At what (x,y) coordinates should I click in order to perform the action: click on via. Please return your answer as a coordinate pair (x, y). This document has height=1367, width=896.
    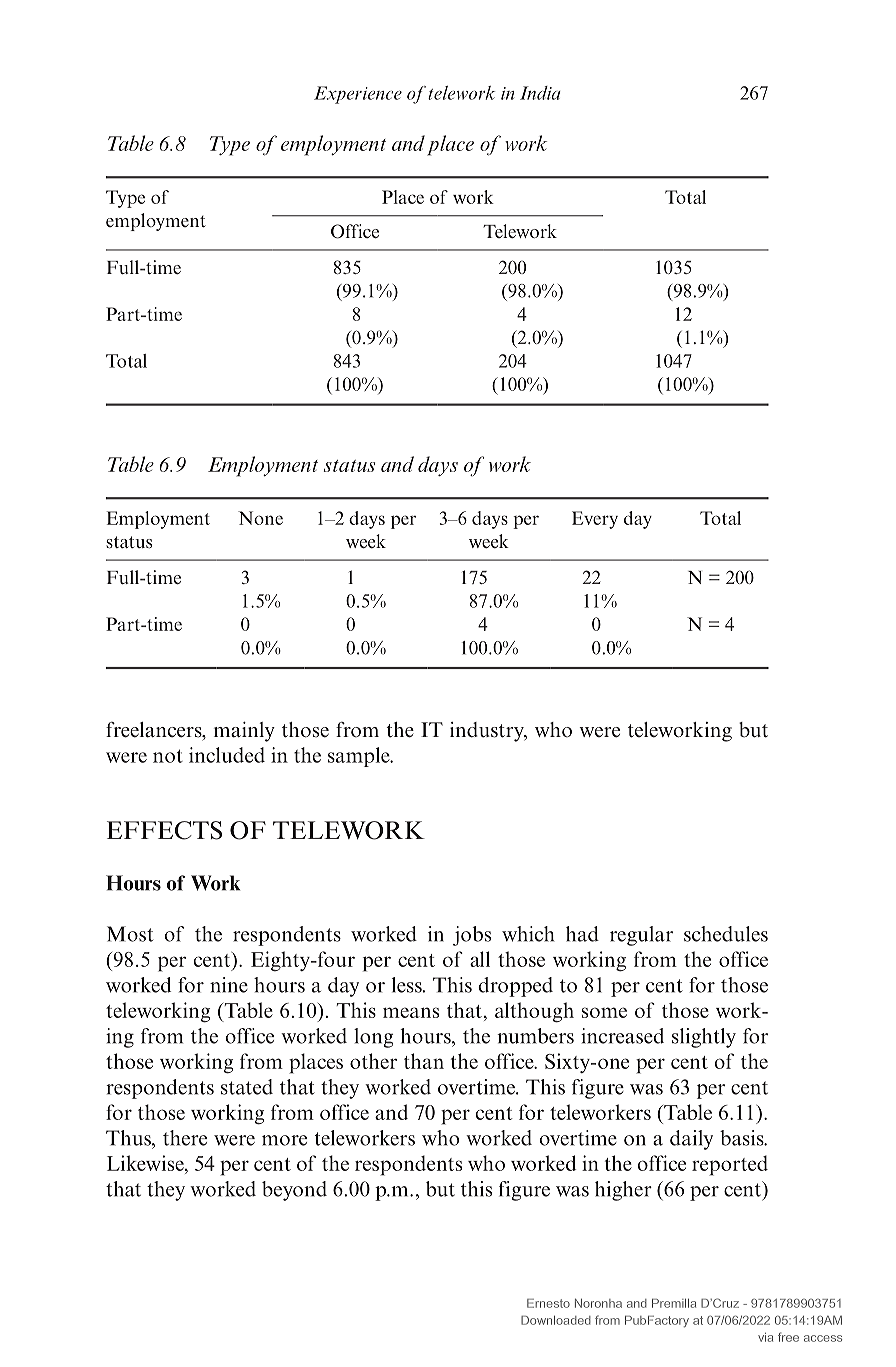
    Looking at the image, I should click on (765, 1337).
